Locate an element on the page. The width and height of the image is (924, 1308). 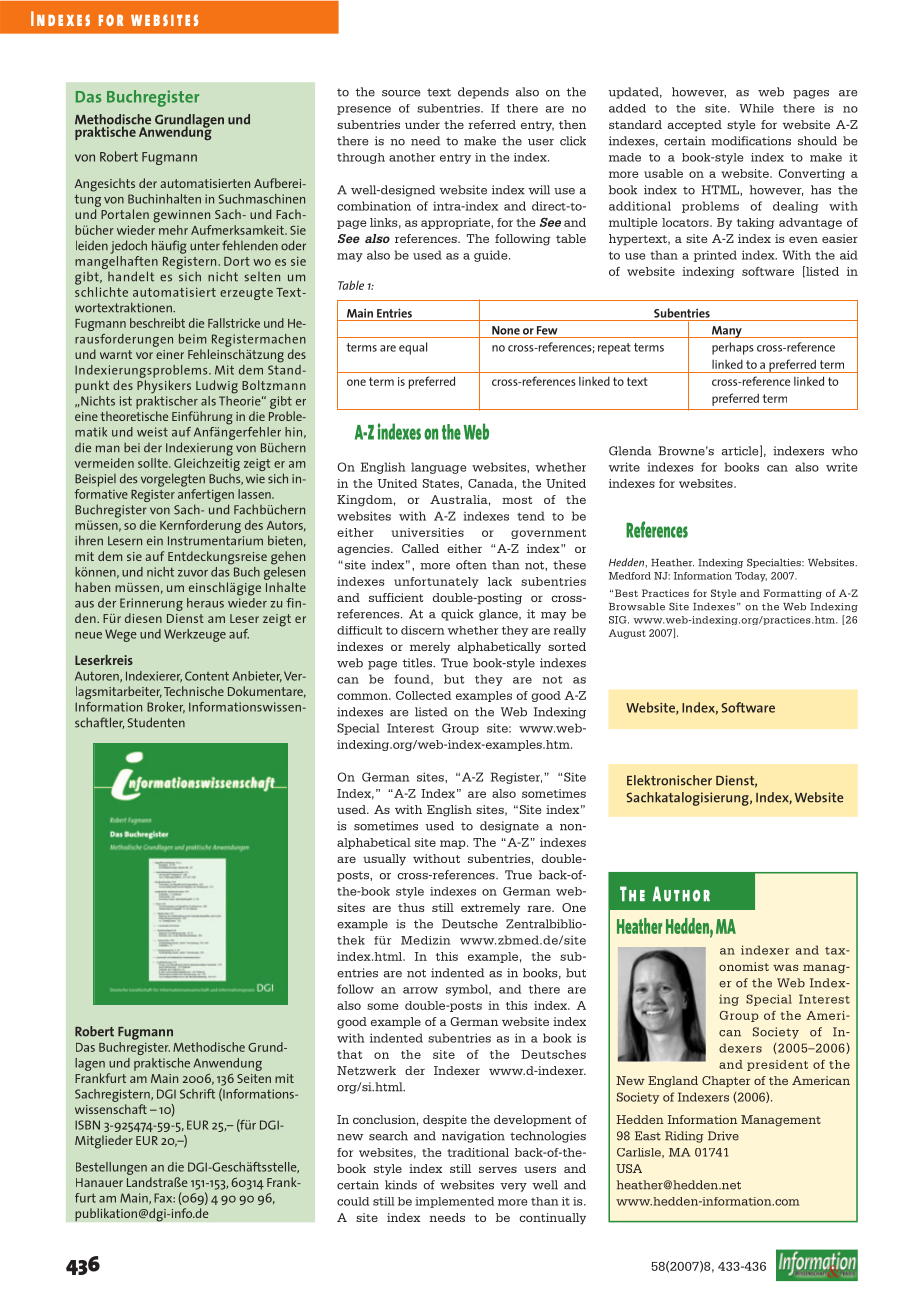
mehr is located at coordinates (173, 230).
